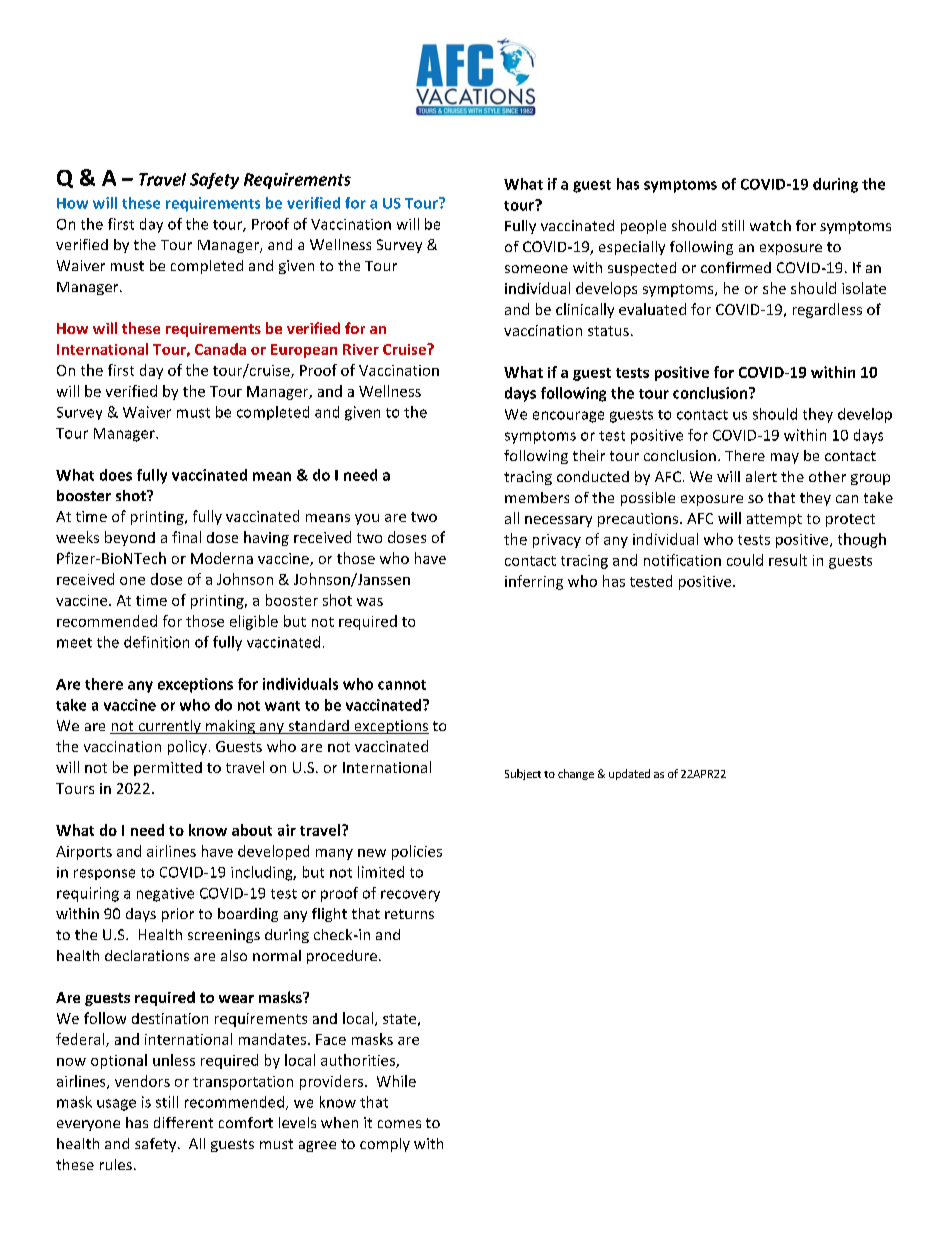 The width and height of the screenshot is (952, 1233). Describe the element at coordinates (736, 267) in the screenshot. I see `confirmed` at that location.
